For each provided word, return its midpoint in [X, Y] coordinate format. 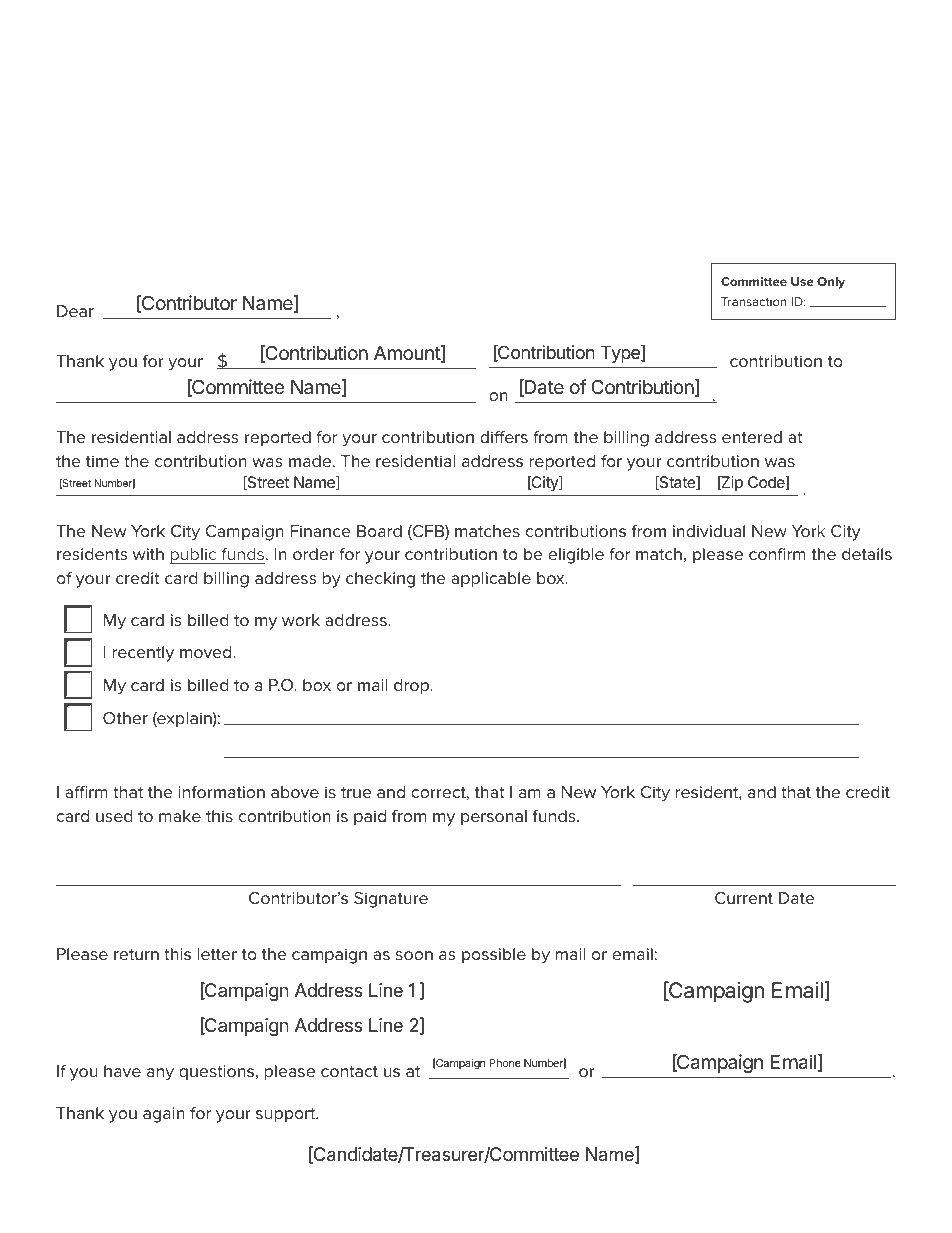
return [136, 954]
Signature [391, 900]
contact [349, 1071]
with [148, 554]
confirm [777, 554]
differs [504, 437]
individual [709, 531]
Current [744, 898]
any [160, 1074]
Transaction [754, 301]
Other [125, 718]
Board [379, 531]
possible [494, 956]
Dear [75, 311]
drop [413, 687]
